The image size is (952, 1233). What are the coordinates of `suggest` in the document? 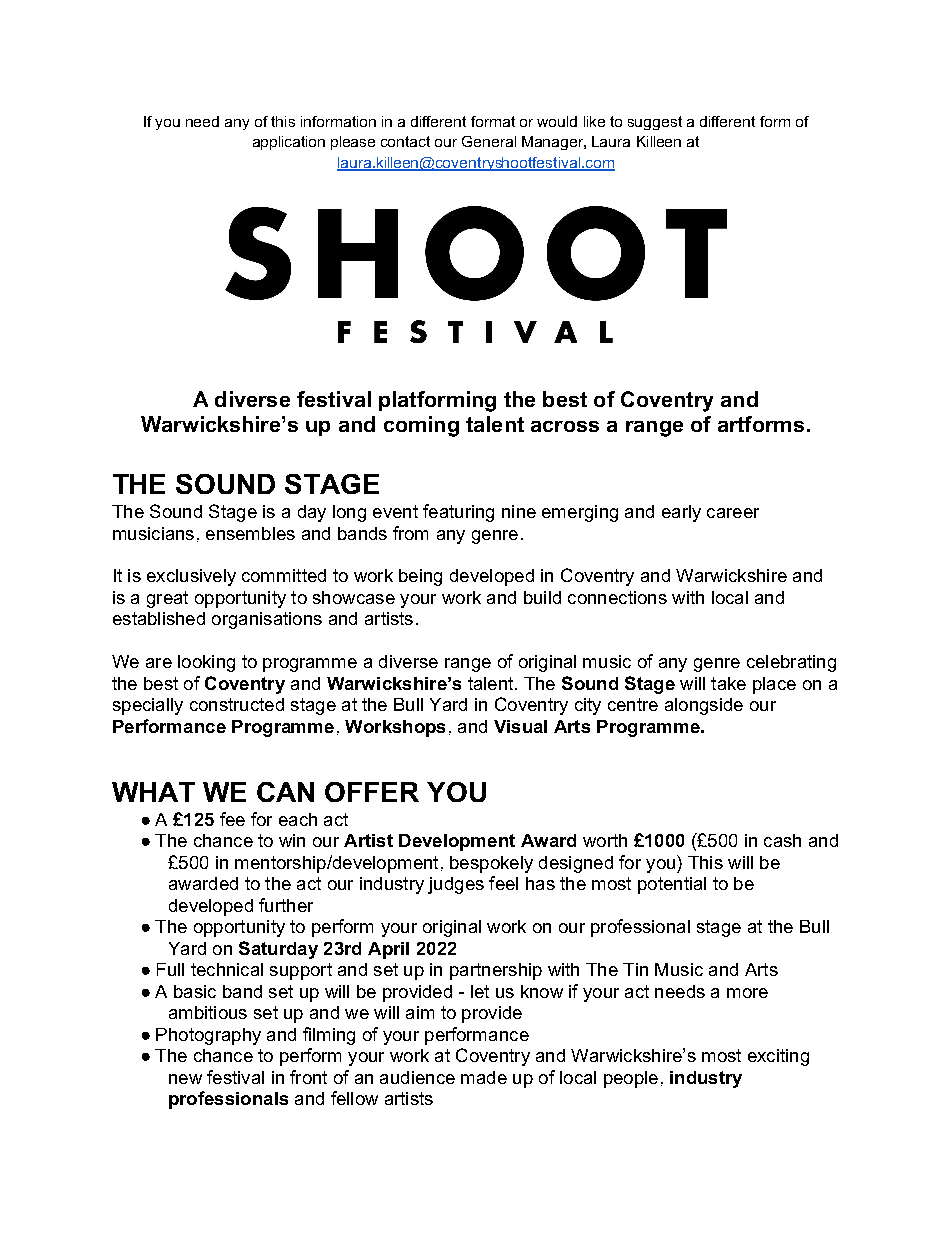 It's located at (655, 123).
